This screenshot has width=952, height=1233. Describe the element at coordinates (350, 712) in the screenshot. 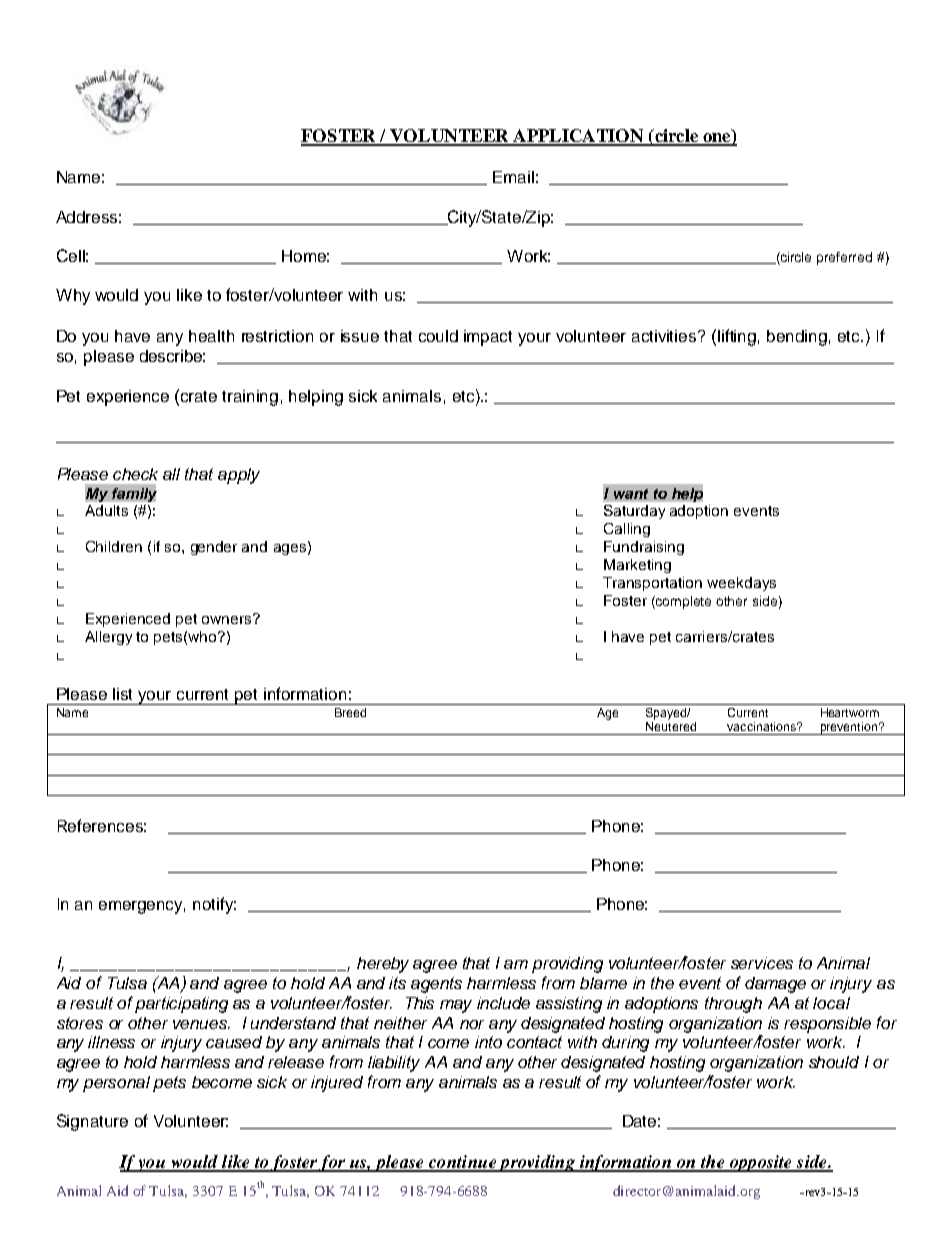

I see `Breed` at that location.
